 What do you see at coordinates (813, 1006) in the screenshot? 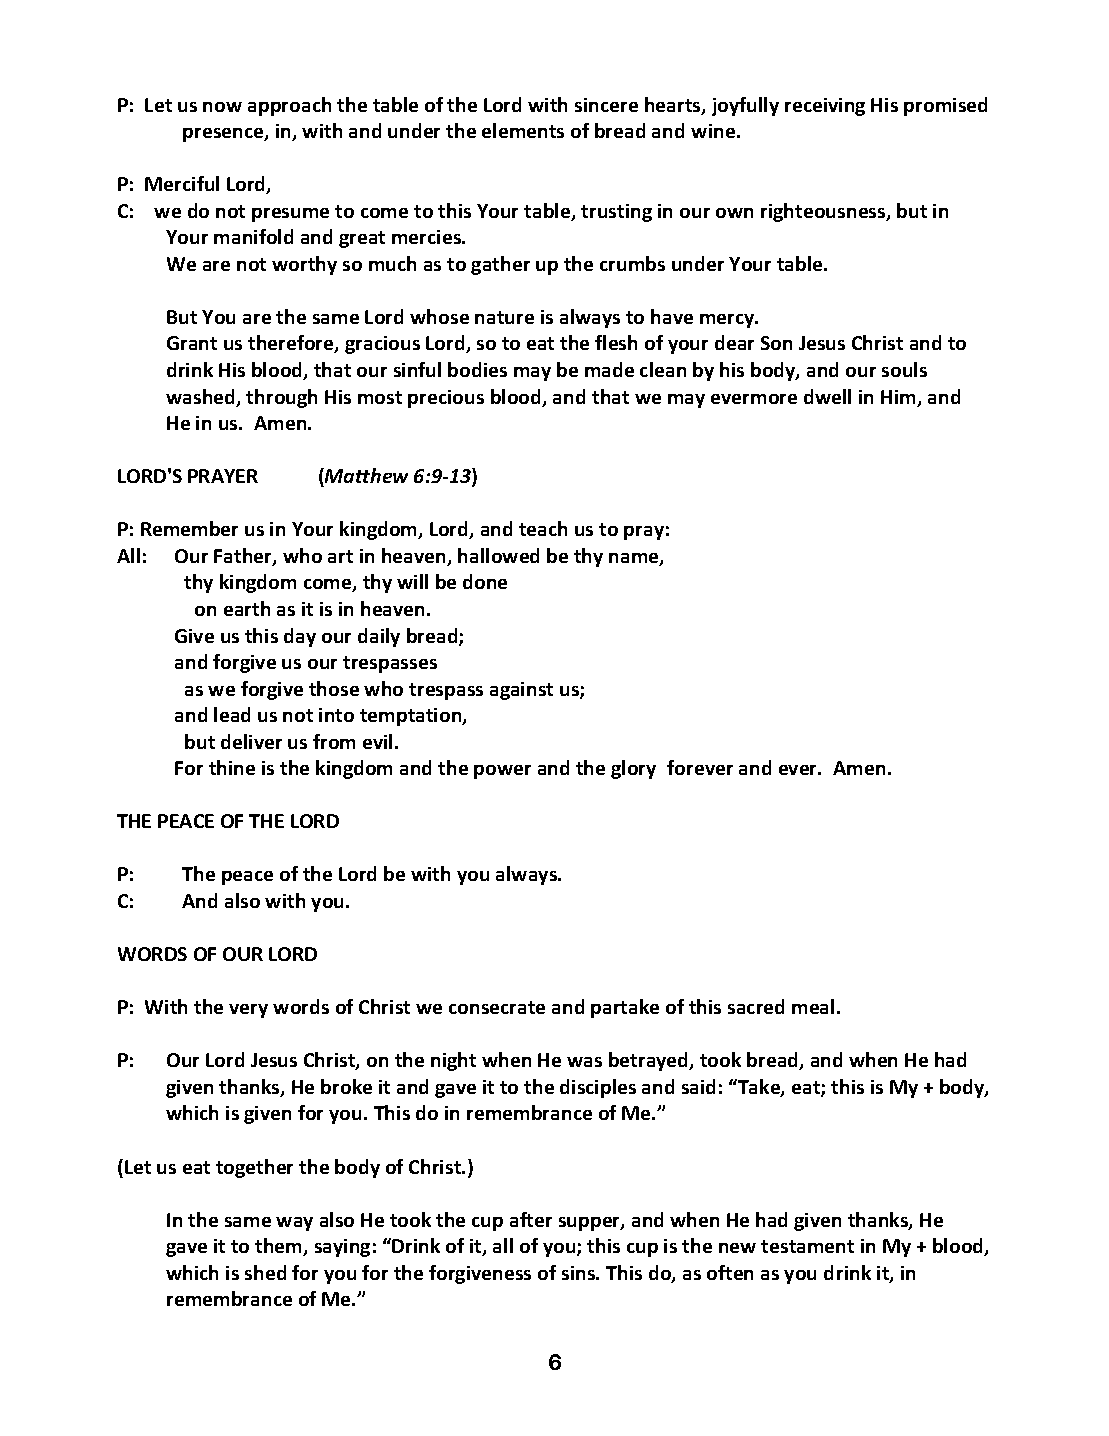
I see `meal` at bounding box center [813, 1006].
